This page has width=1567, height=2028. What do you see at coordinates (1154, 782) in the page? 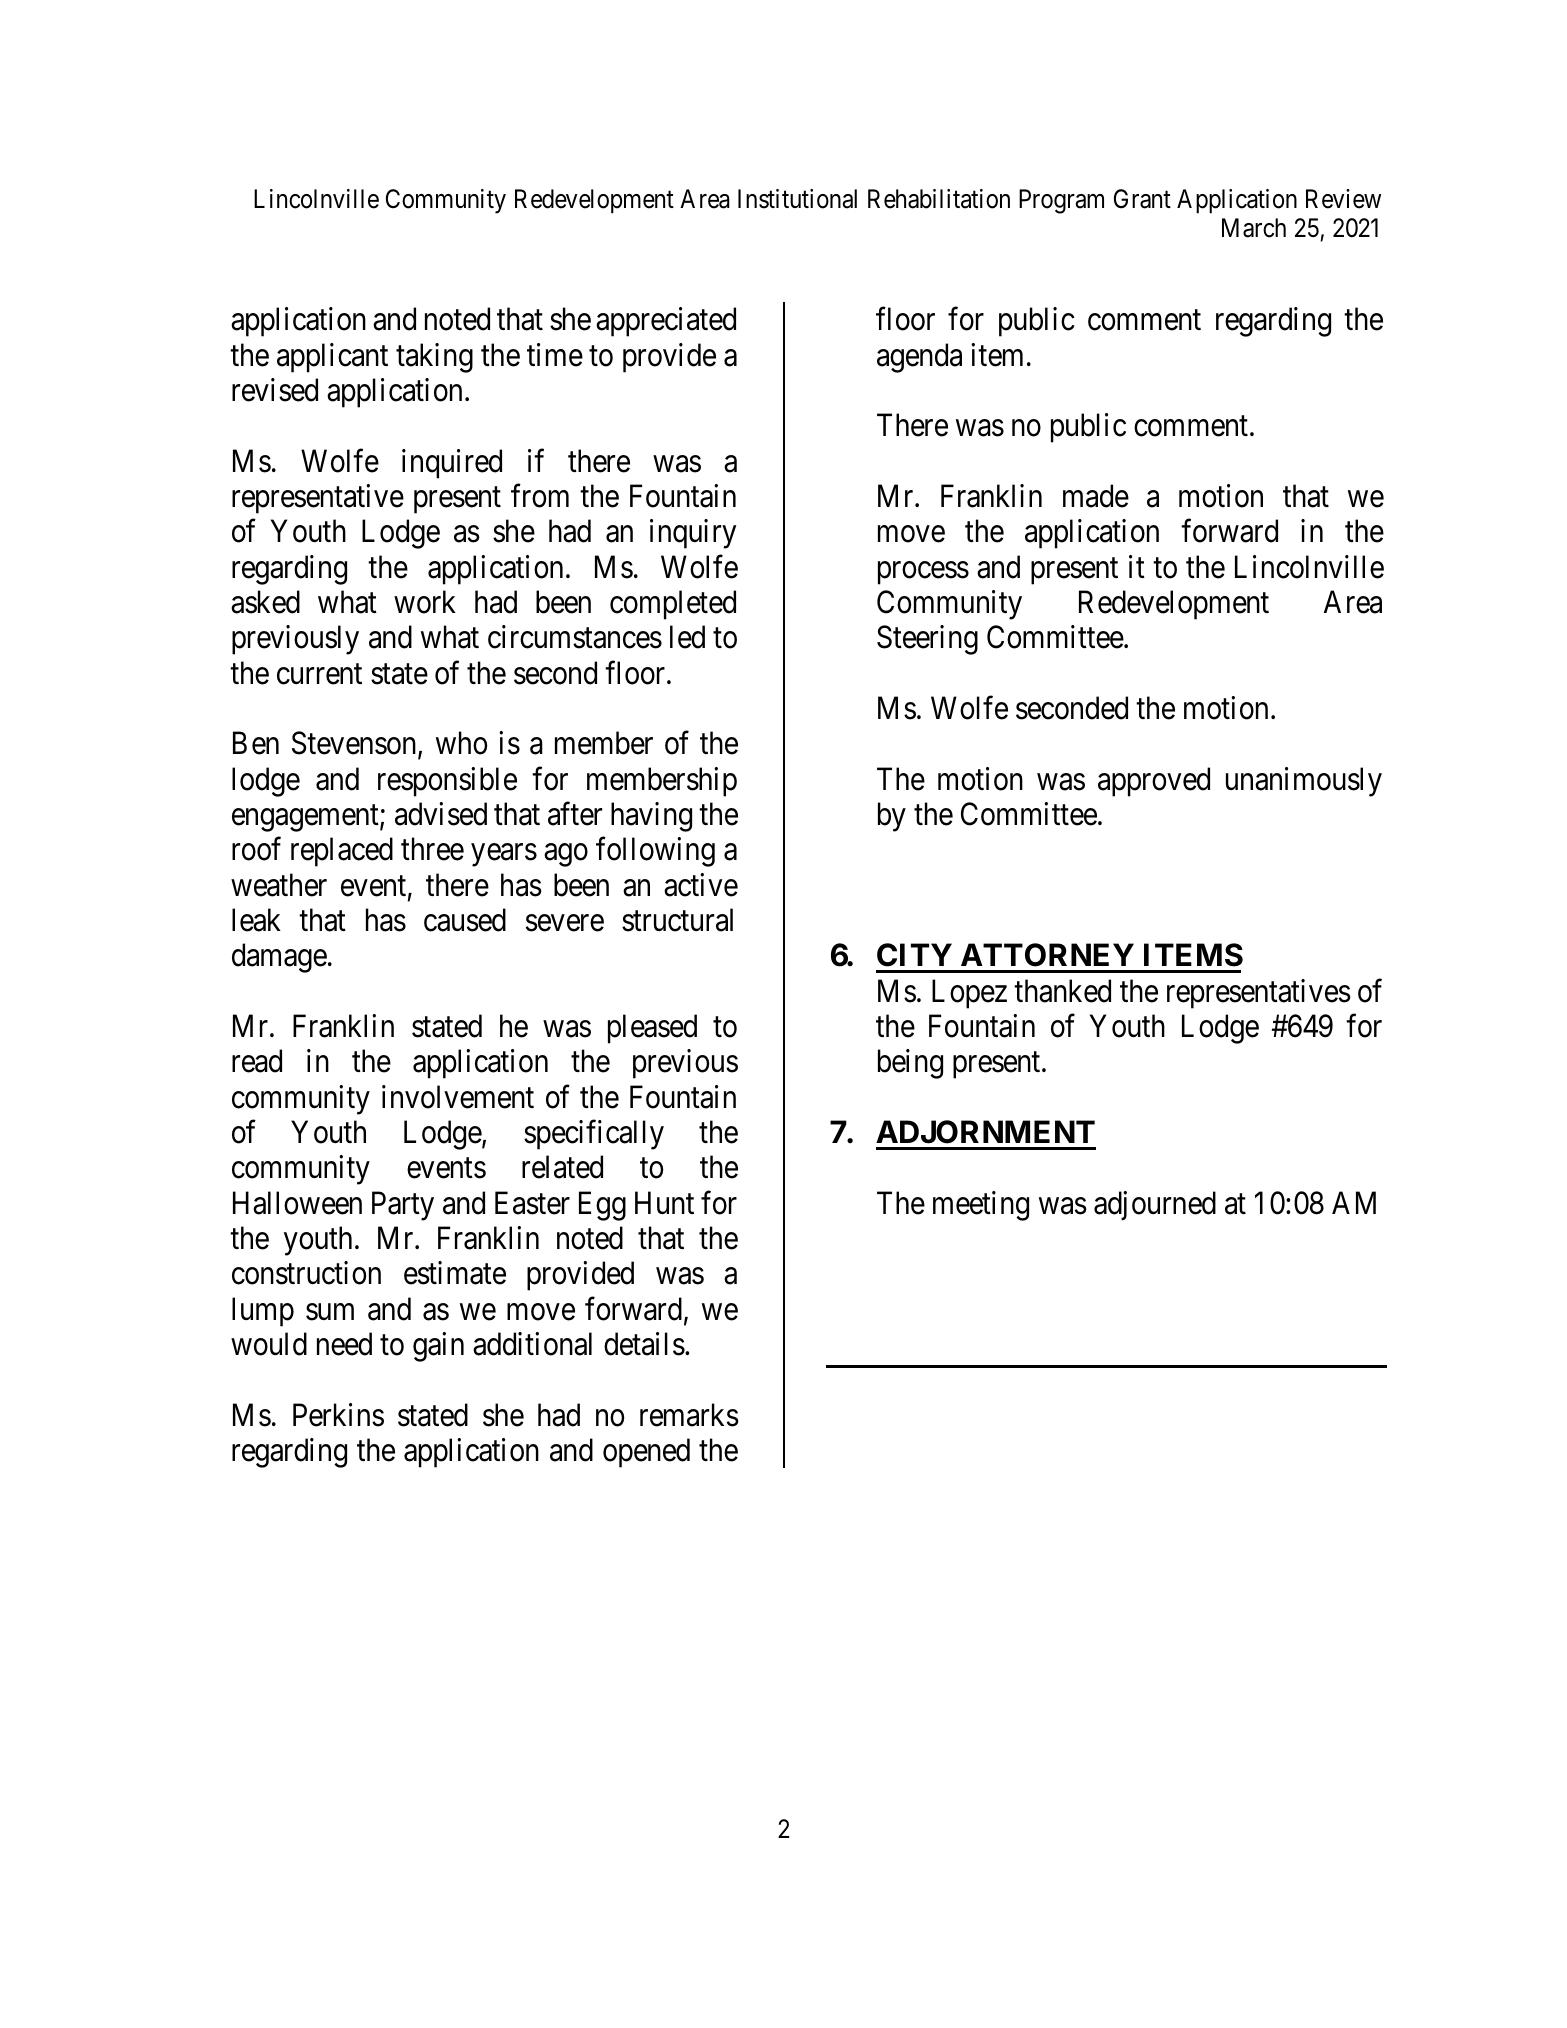
I see `approved` at bounding box center [1154, 782].
